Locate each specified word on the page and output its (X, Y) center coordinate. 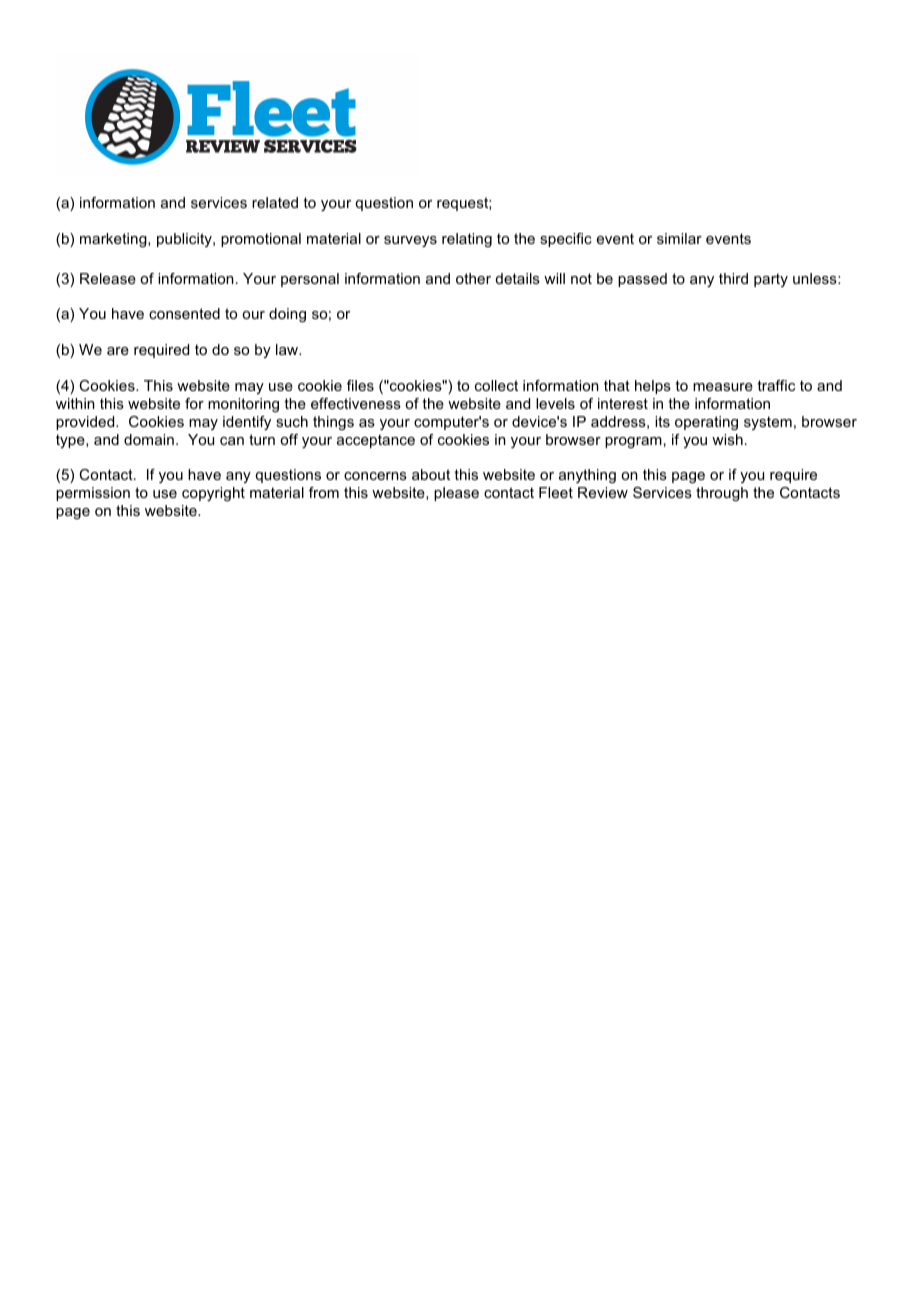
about (431, 474)
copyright (213, 494)
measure (723, 387)
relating (467, 240)
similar (679, 238)
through (722, 494)
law (288, 349)
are (118, 351)
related (275, 202)
